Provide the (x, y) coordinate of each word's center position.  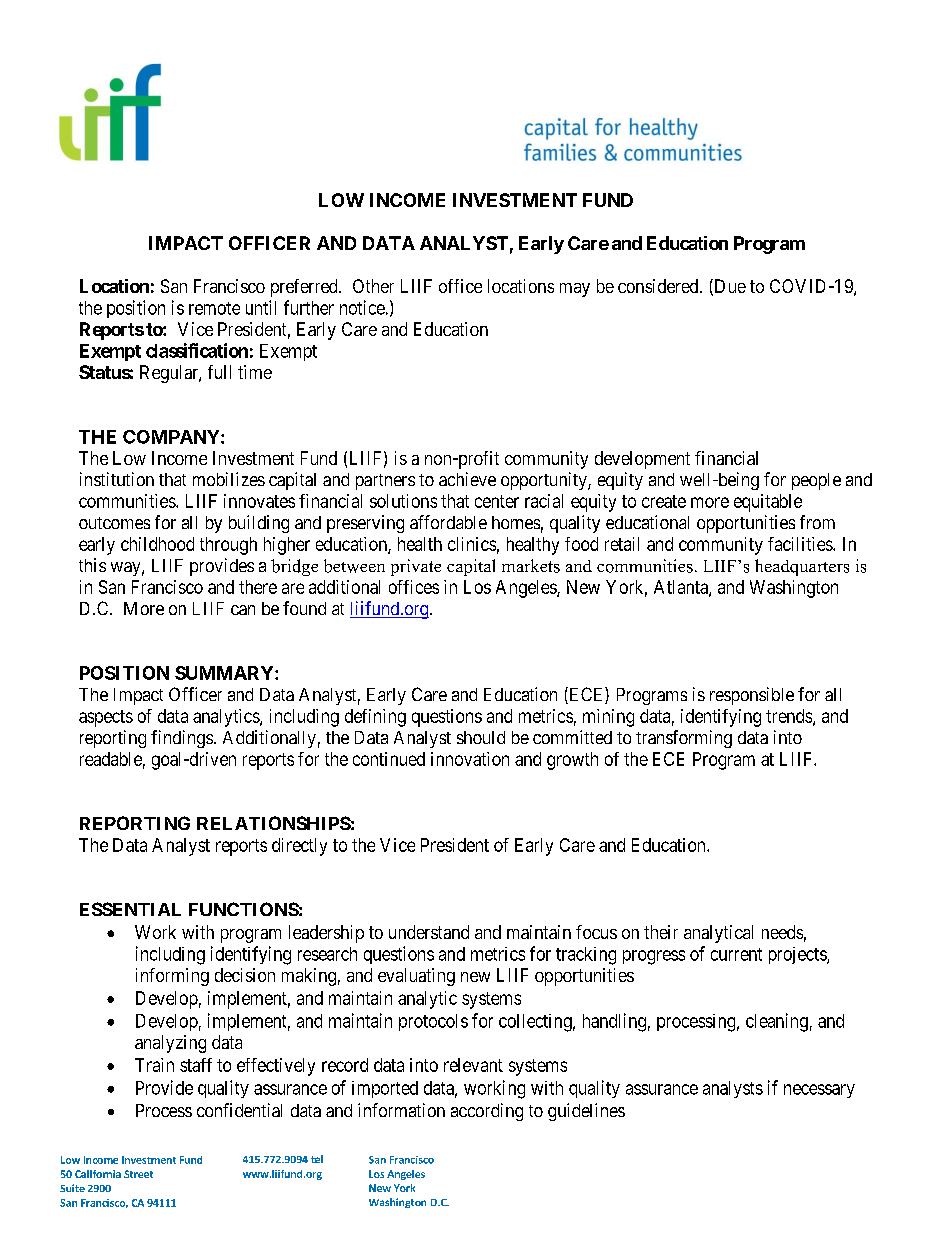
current (736, 954)
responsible (752, 696)
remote (214, 308)
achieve (467, 479)
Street (138, 1174)
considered (659, 286)
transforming (684, 739)
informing (172, 977)
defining (375, 718)
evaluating (416, 977)
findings (182, 739)
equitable (768, 503)
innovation (470, 759)
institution (117, 479)
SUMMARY (225, 673)
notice (362, 307)
